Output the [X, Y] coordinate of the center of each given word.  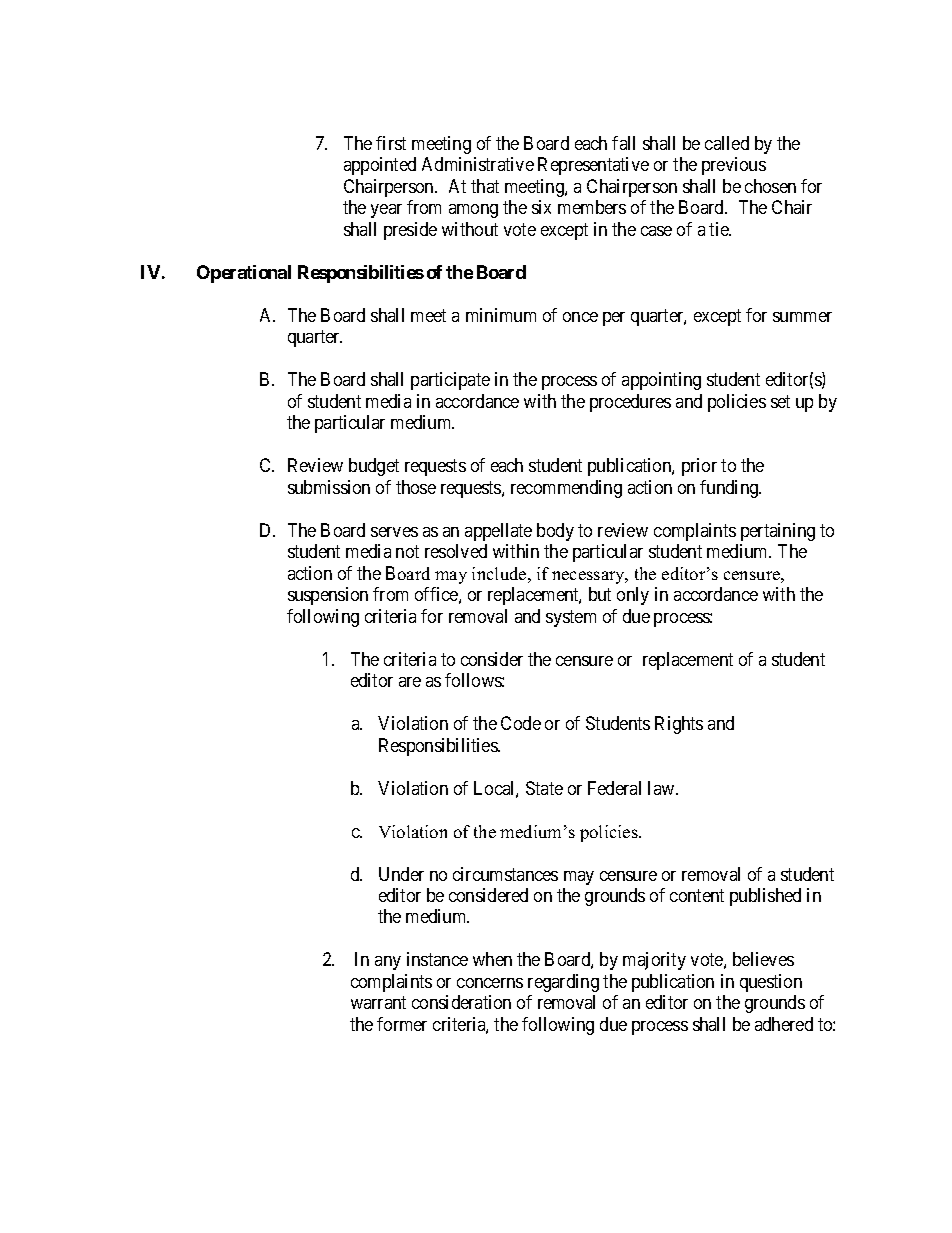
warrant [378, 1003]
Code [521, 723]
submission [329, 487]
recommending [566, 489]
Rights [679, 725]
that [485, 186]
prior [699, 467]
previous [734, 166]
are [410, 682]
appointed [380, 166]
